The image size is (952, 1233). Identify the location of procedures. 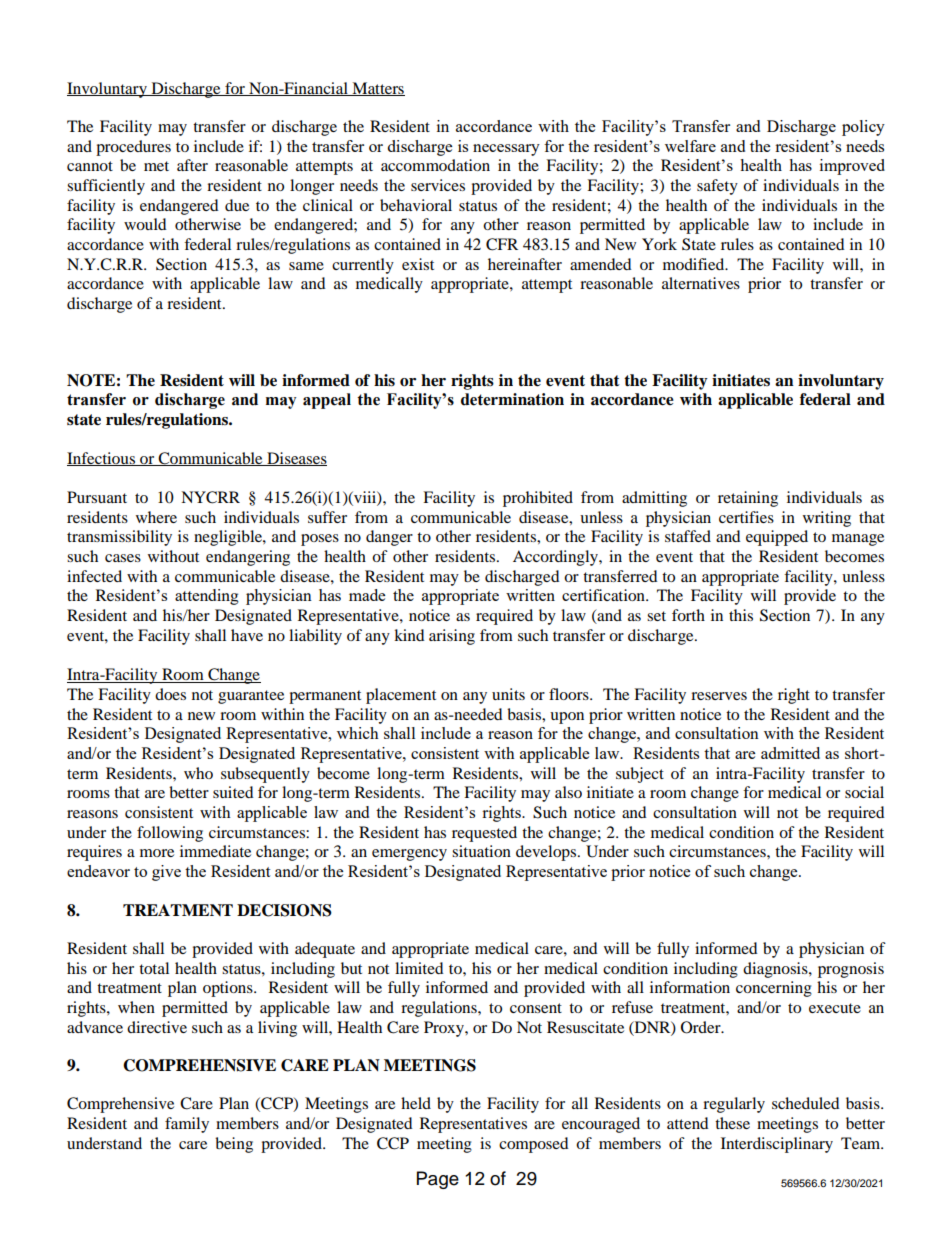
(133, 148).
